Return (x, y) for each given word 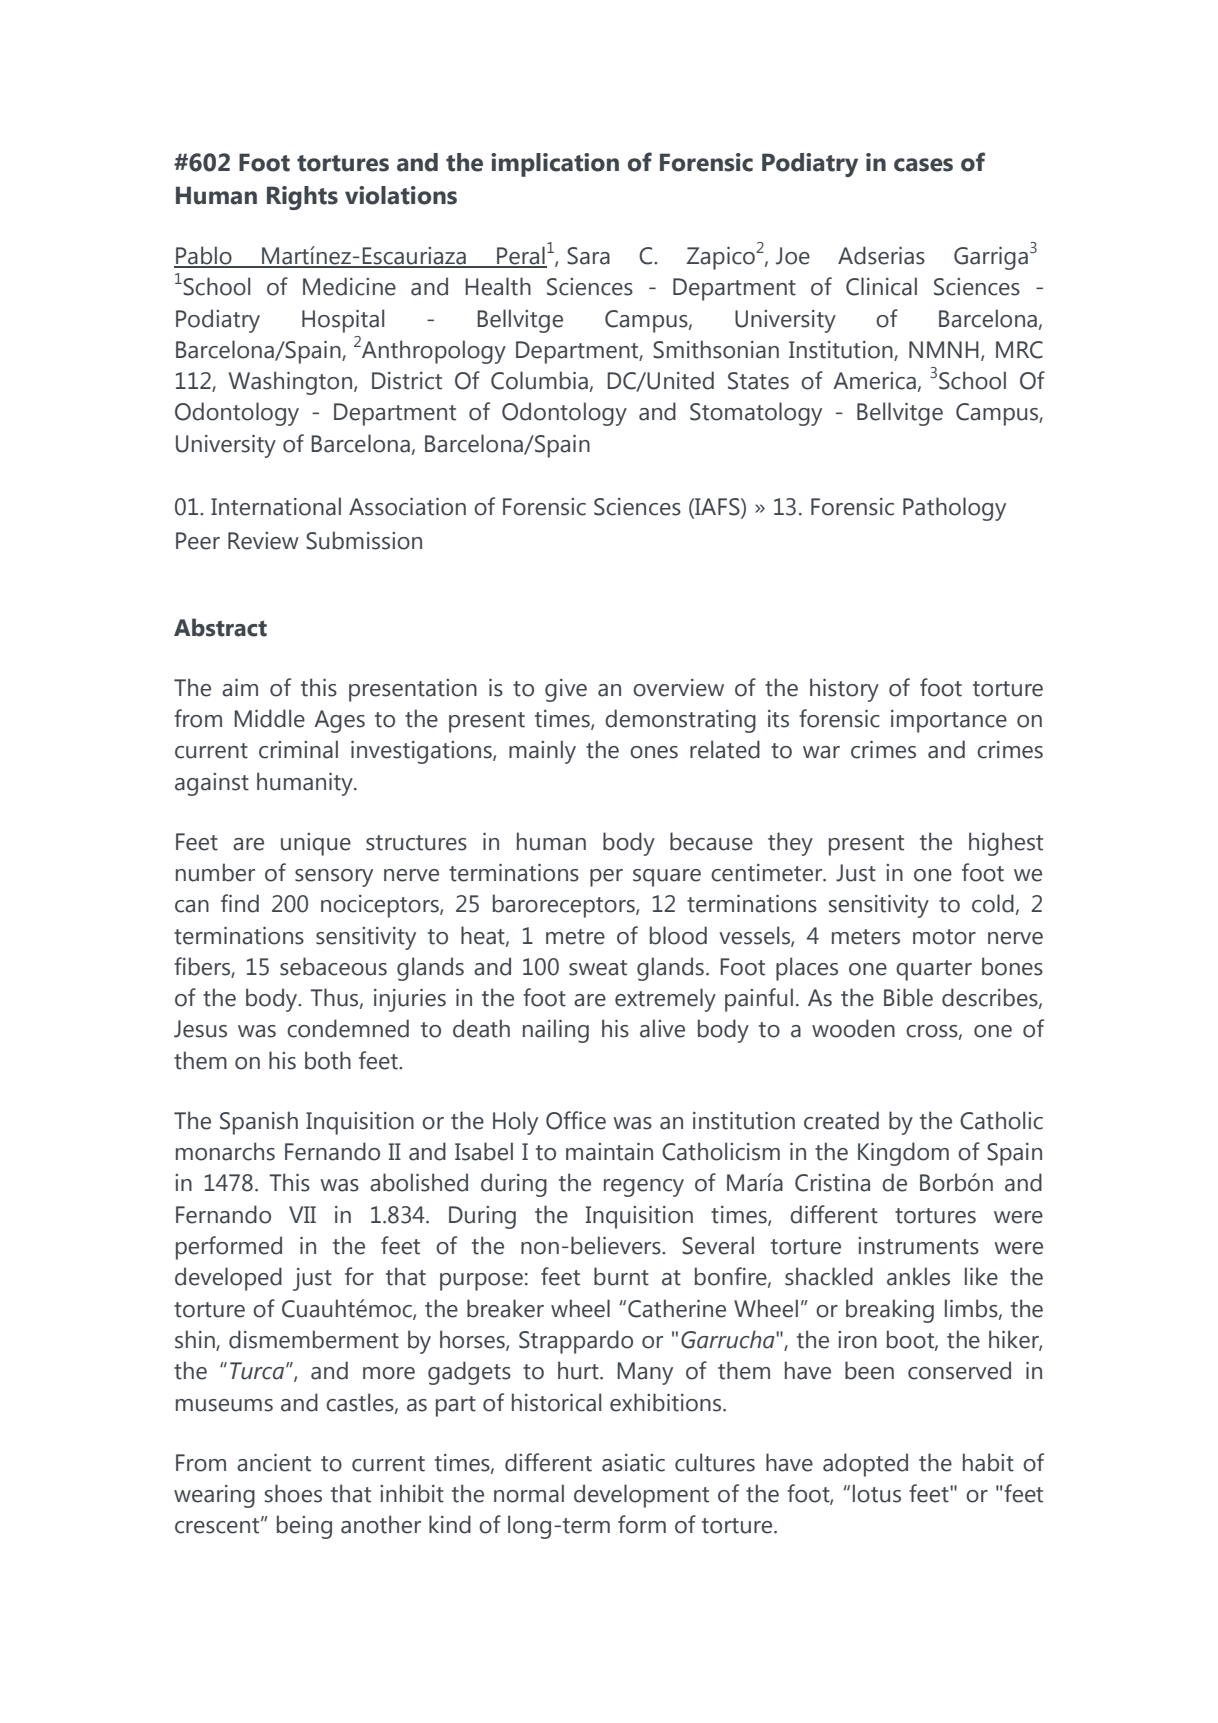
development (641, 1496)
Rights (302, 198)
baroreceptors (565, 906)
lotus (877, 1493)
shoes (293, 1493)
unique (316, 844)
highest (1006, 844)
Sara (588, 256)
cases (923, 165)
